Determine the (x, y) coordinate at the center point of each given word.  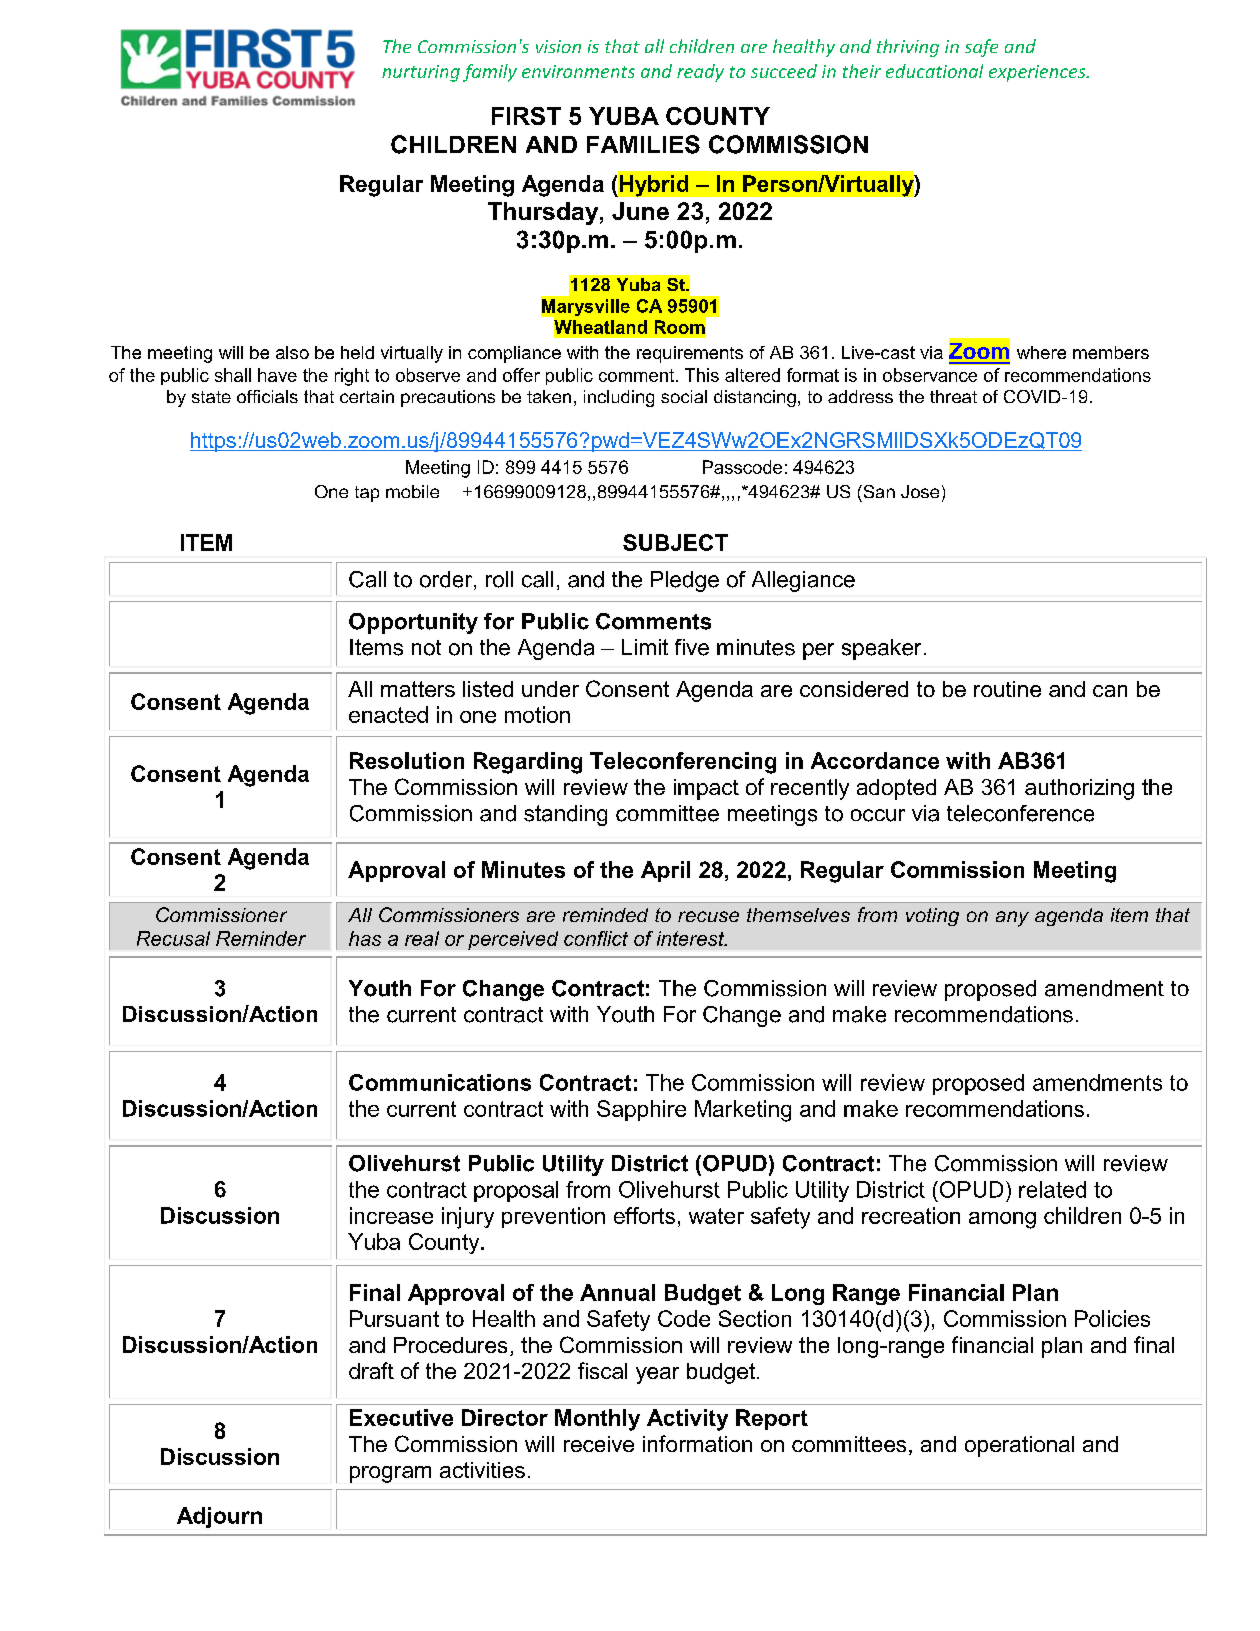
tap (367, 494)
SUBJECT (675, 542)
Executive (401, 1417)
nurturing (421, 73)
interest (692, 938)
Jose (920, 491)
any (1012, 919)
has (365, 938)
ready (700, 73)
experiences (1038, 73)
